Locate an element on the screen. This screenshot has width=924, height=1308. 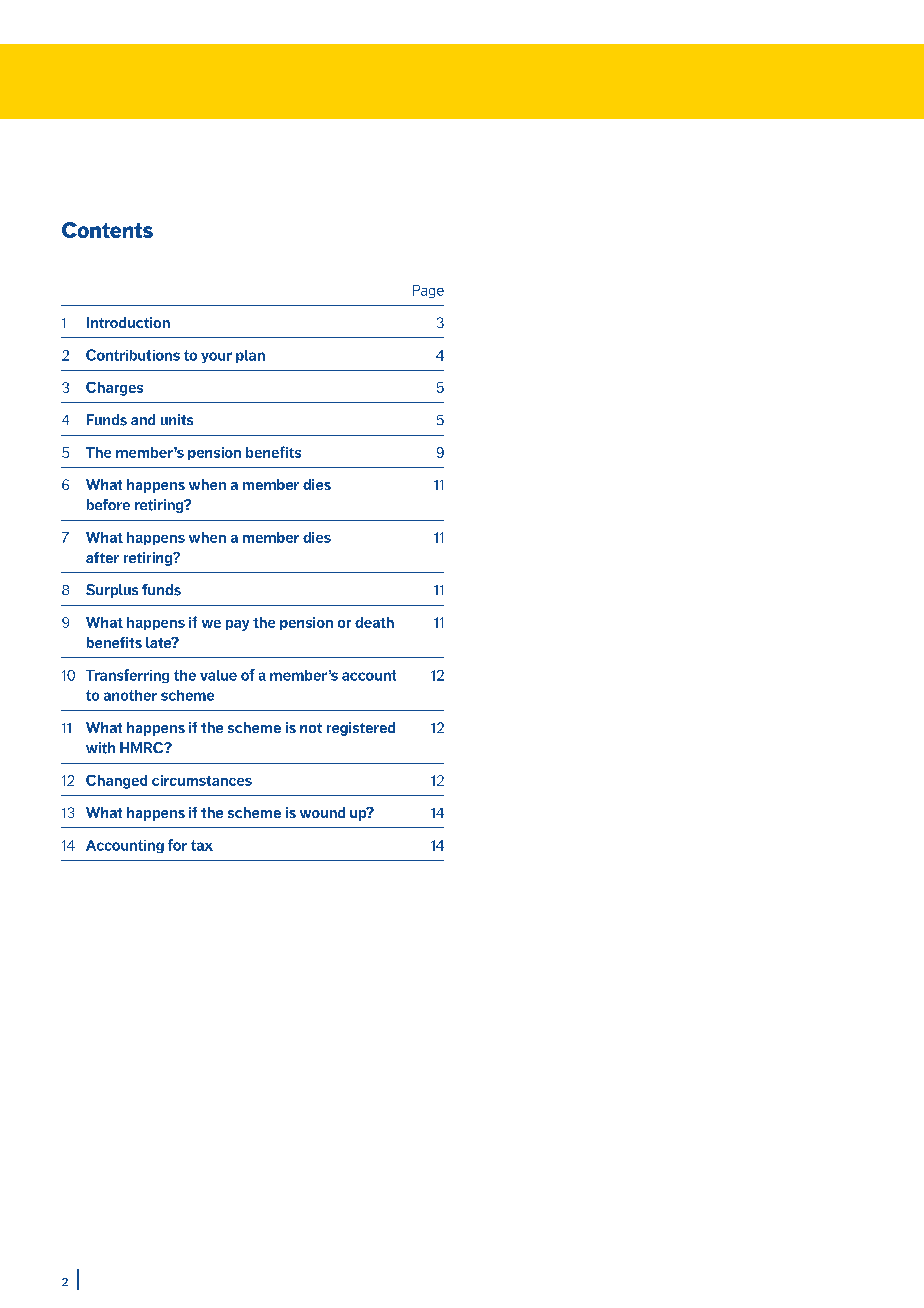
registered is located at coordinates (361, 729).
